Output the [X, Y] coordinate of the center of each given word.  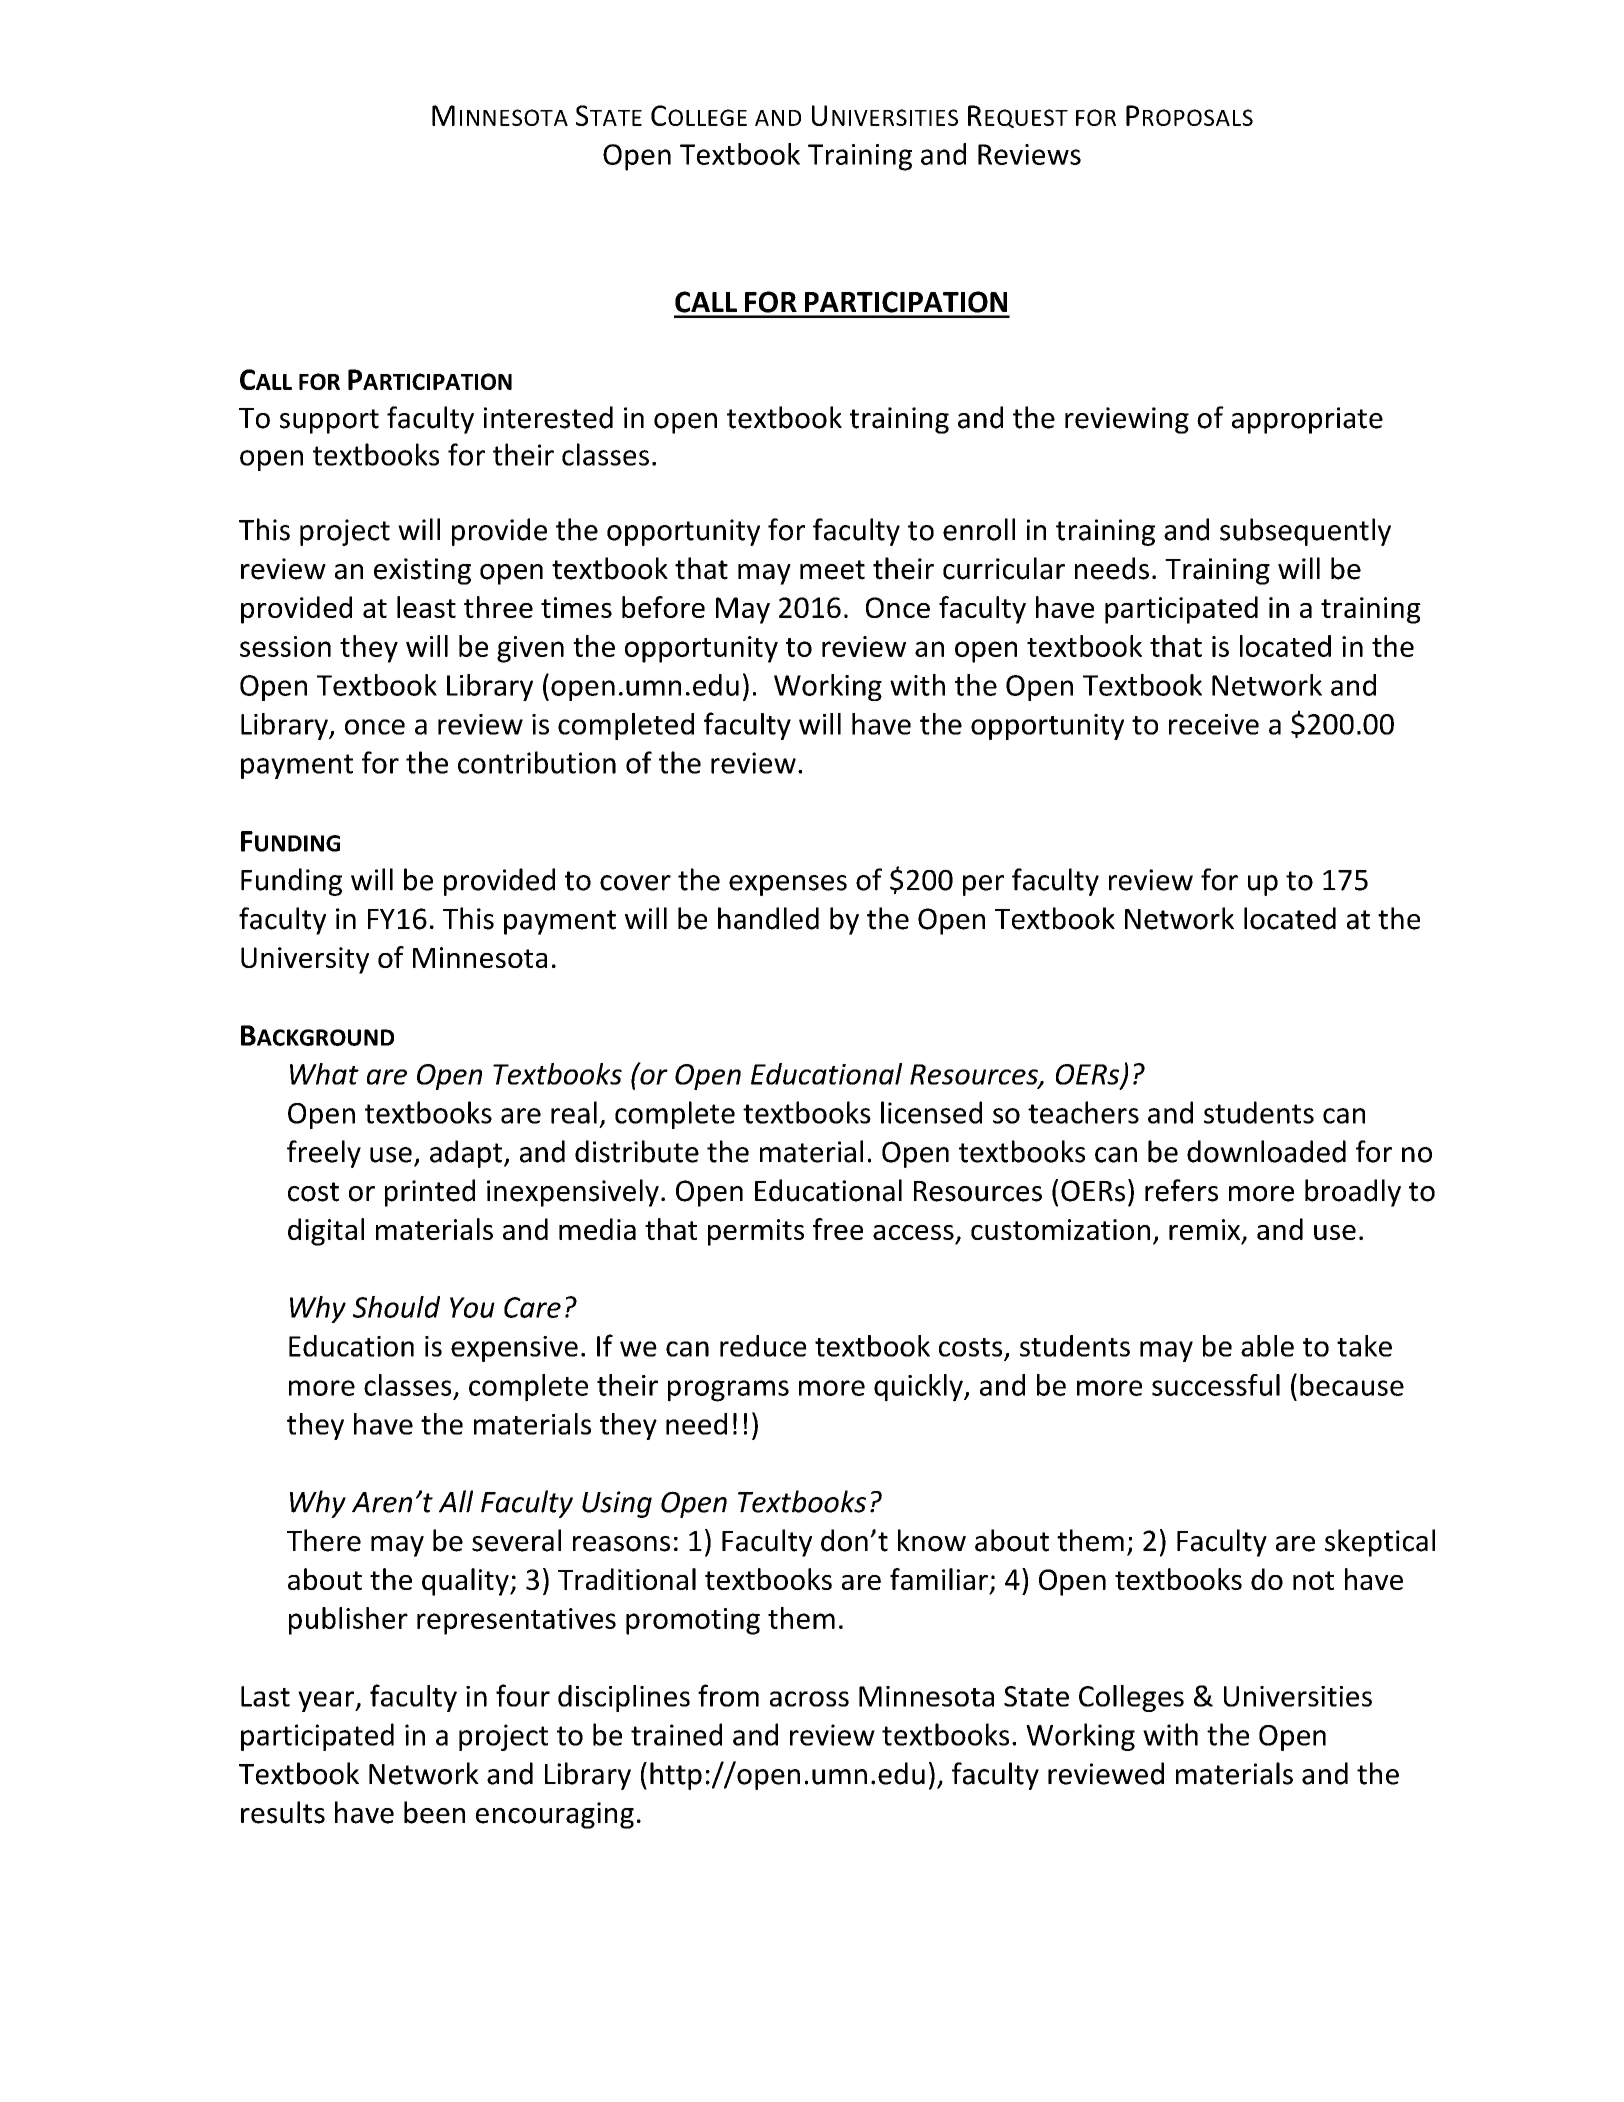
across [809, 1699]
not [1313, 1580]
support [329, 421]
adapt [466, 1154]
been [434, 1812]
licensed [931, 1112]
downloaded [1266, 1151]
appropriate [1307, 420]
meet [832, 570]
